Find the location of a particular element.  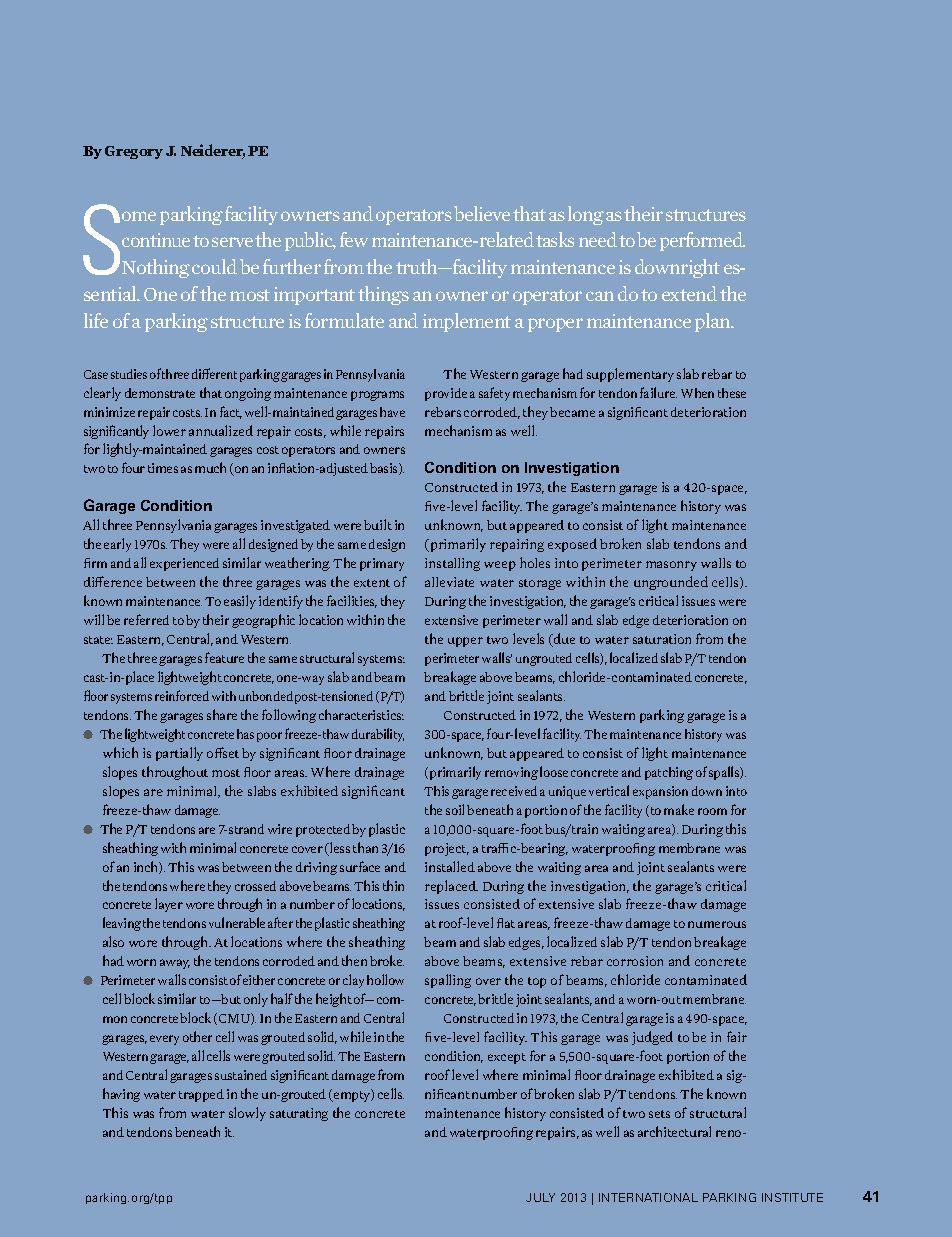

believe is located at coordinates (482, 213).
